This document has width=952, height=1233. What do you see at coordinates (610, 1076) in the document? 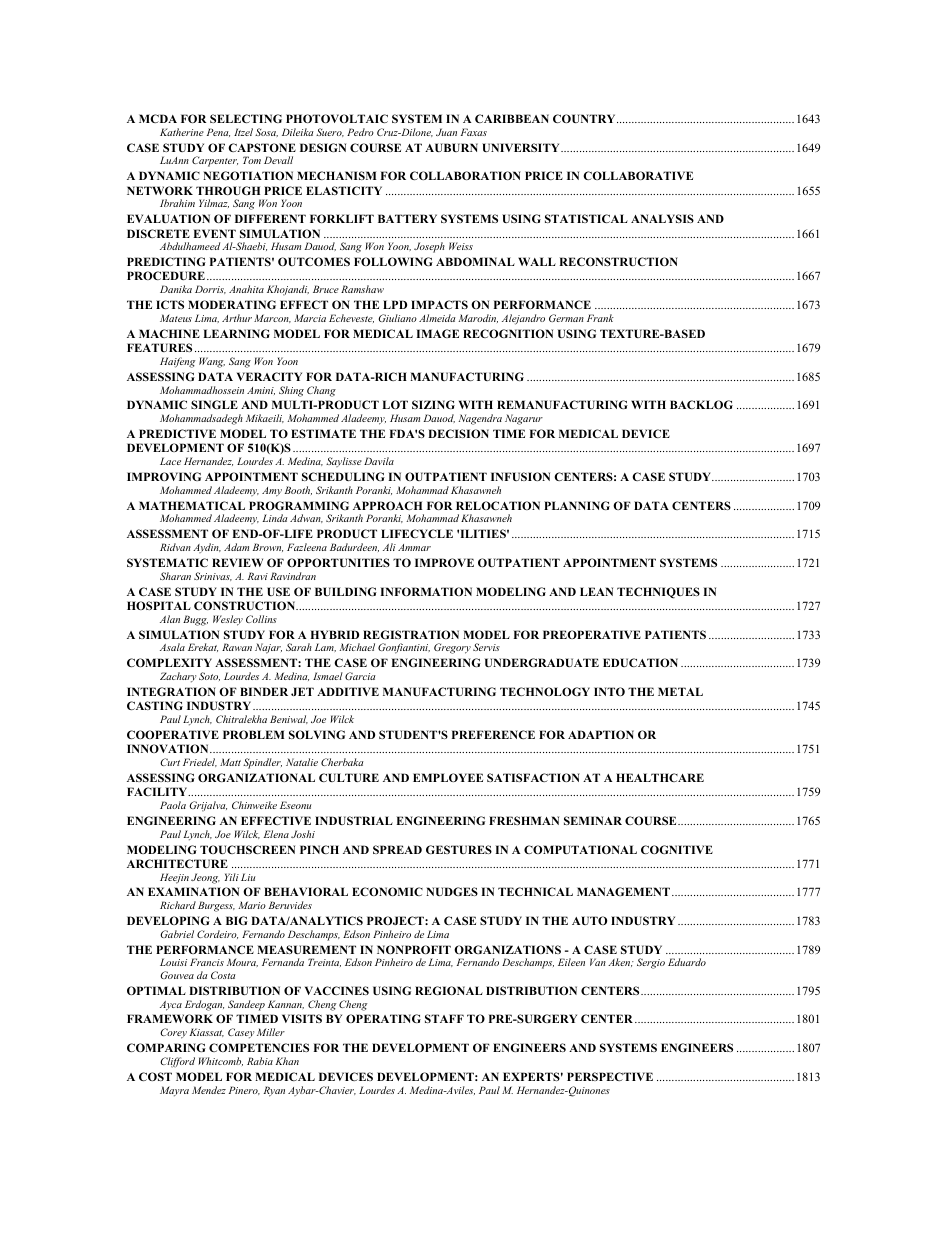
I see `PERSPECTIVE` at bounding box center [610, 1076].
